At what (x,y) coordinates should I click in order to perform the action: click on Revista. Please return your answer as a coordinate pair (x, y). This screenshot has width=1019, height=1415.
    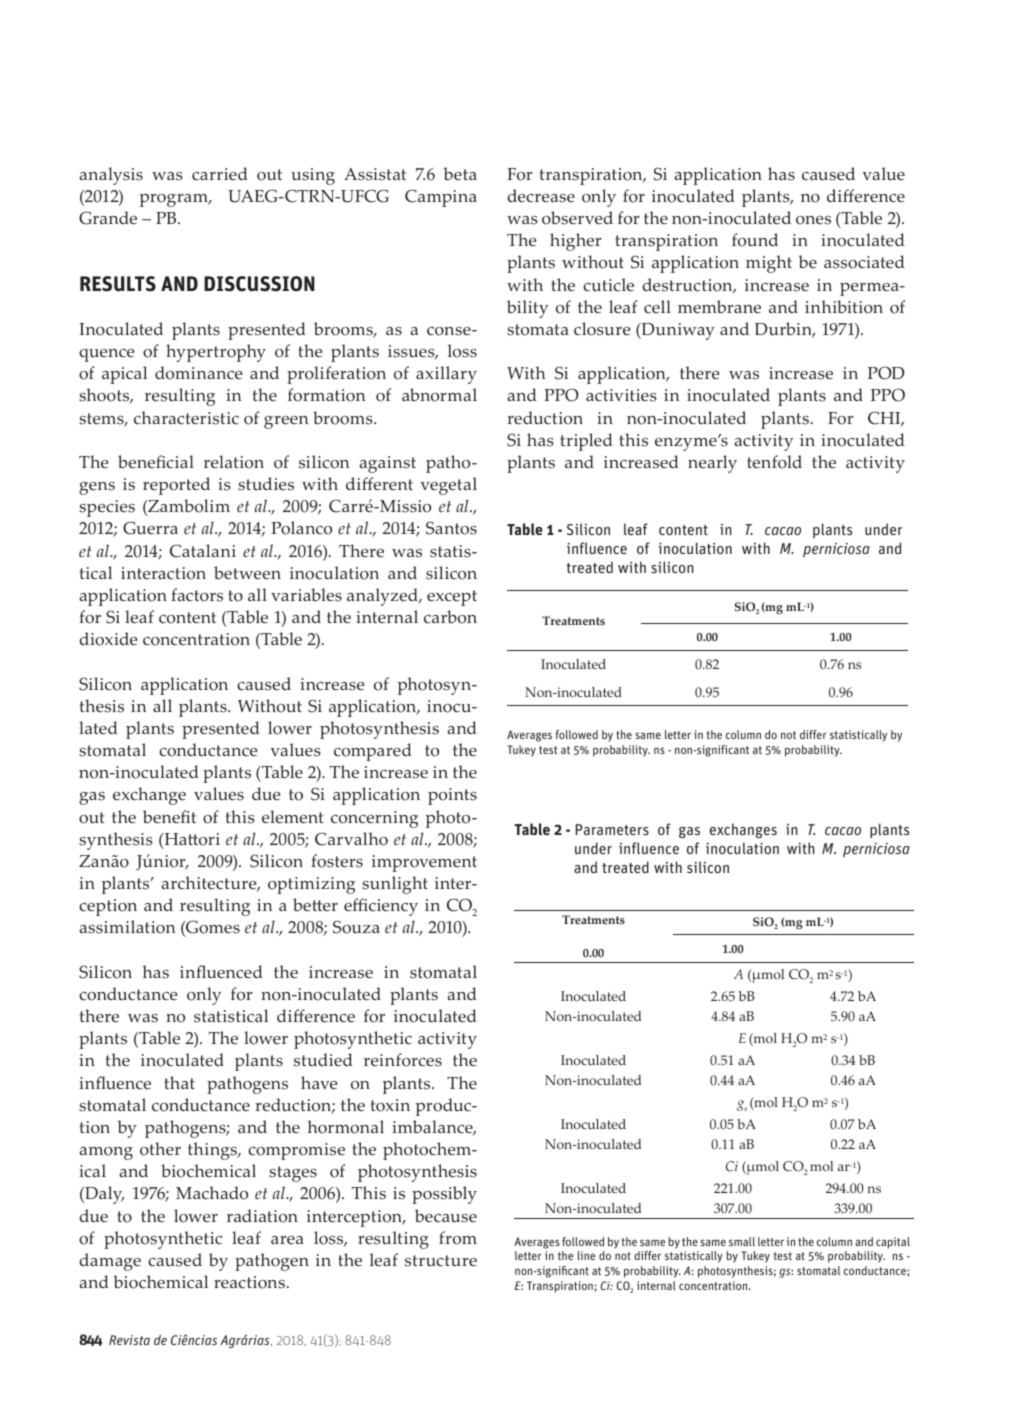
    Looking at the image, I should click on (129, 1340).
